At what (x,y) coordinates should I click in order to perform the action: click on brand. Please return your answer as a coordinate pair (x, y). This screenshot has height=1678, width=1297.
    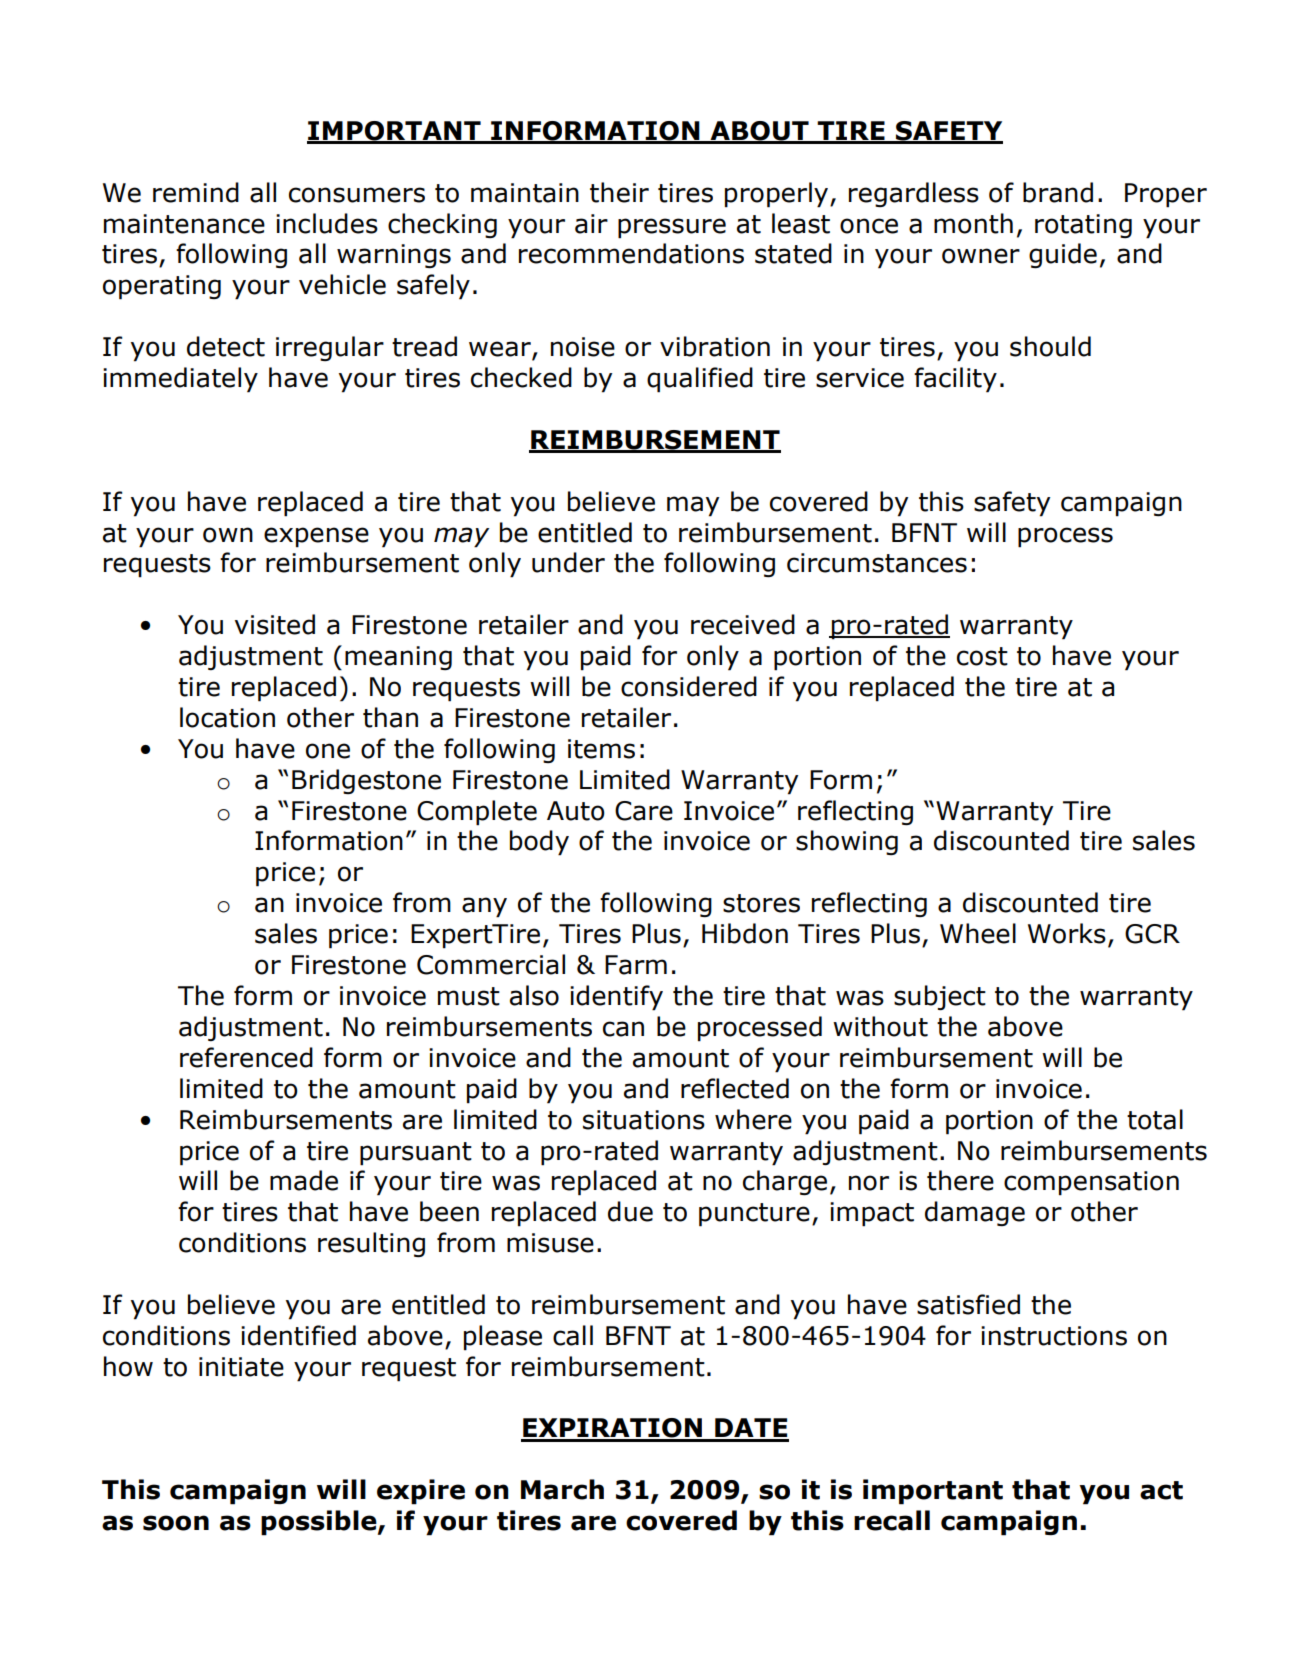
    Looking at the image, I should click on (1058, 192).
